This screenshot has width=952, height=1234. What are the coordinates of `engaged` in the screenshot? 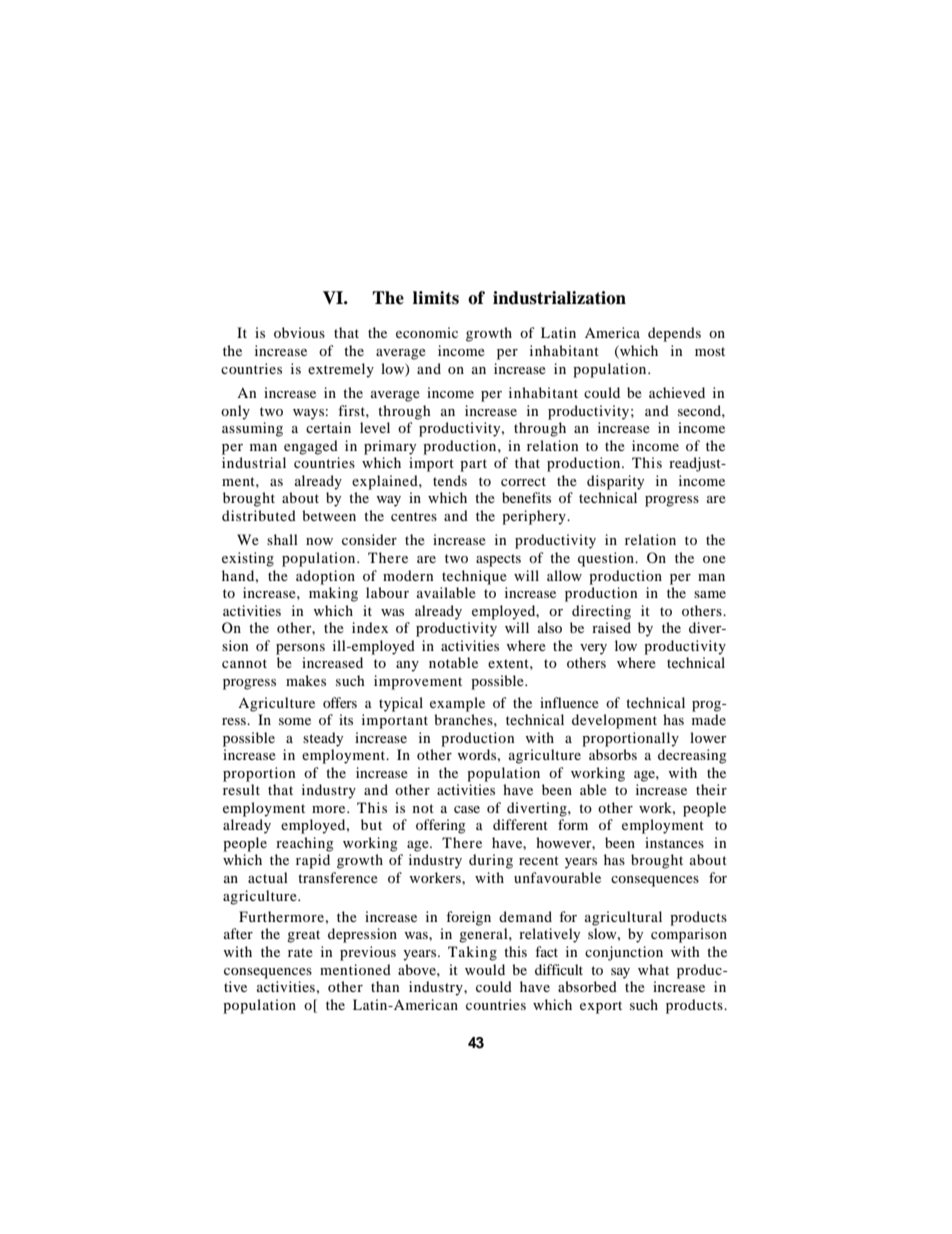 It's located at (311, 447).
